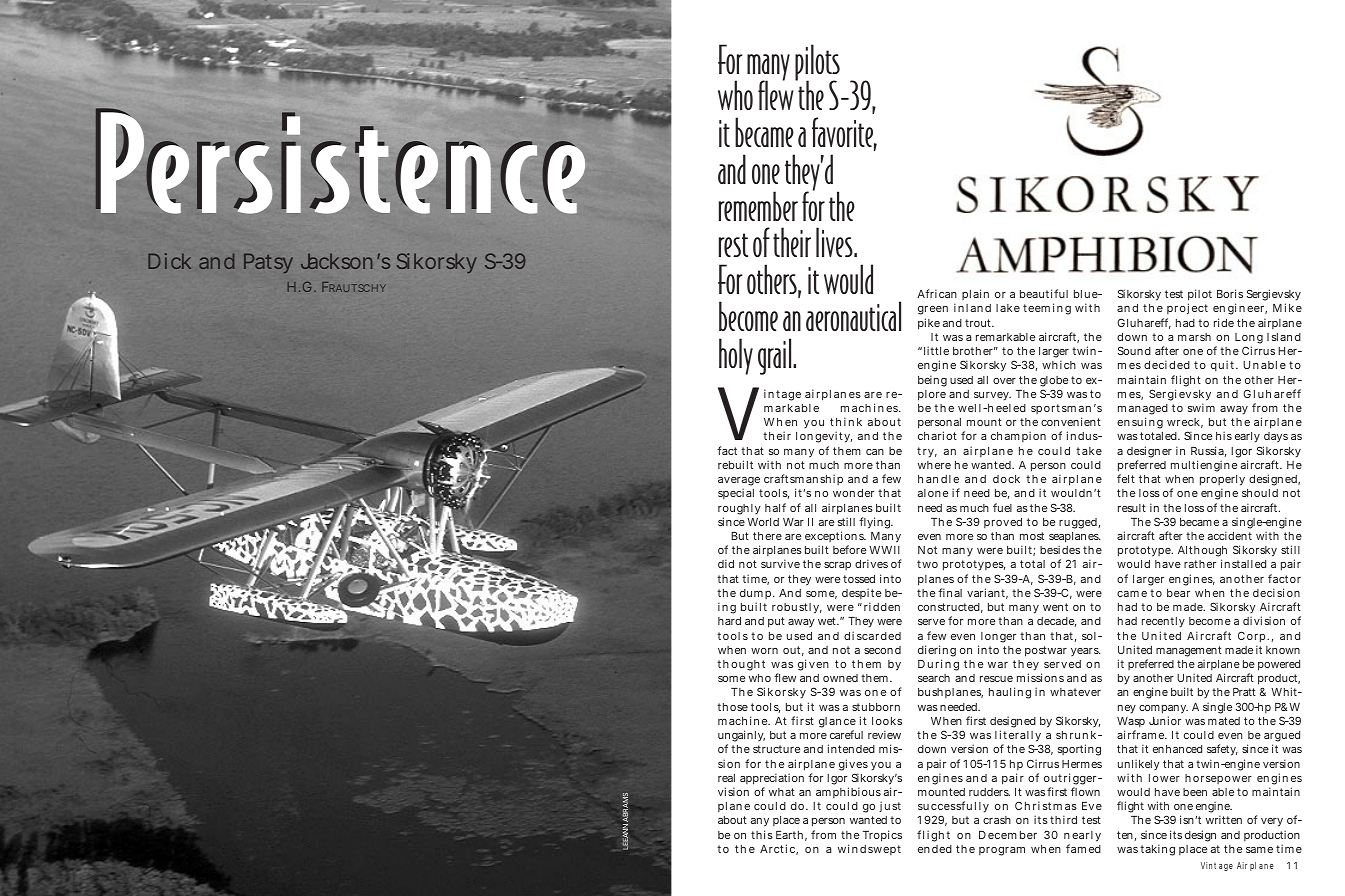 The width and height of the screenshot is (1345, 896). Describe the element at coordinates (882, 836) in the screenshot. I see `Tropics` at that location.
